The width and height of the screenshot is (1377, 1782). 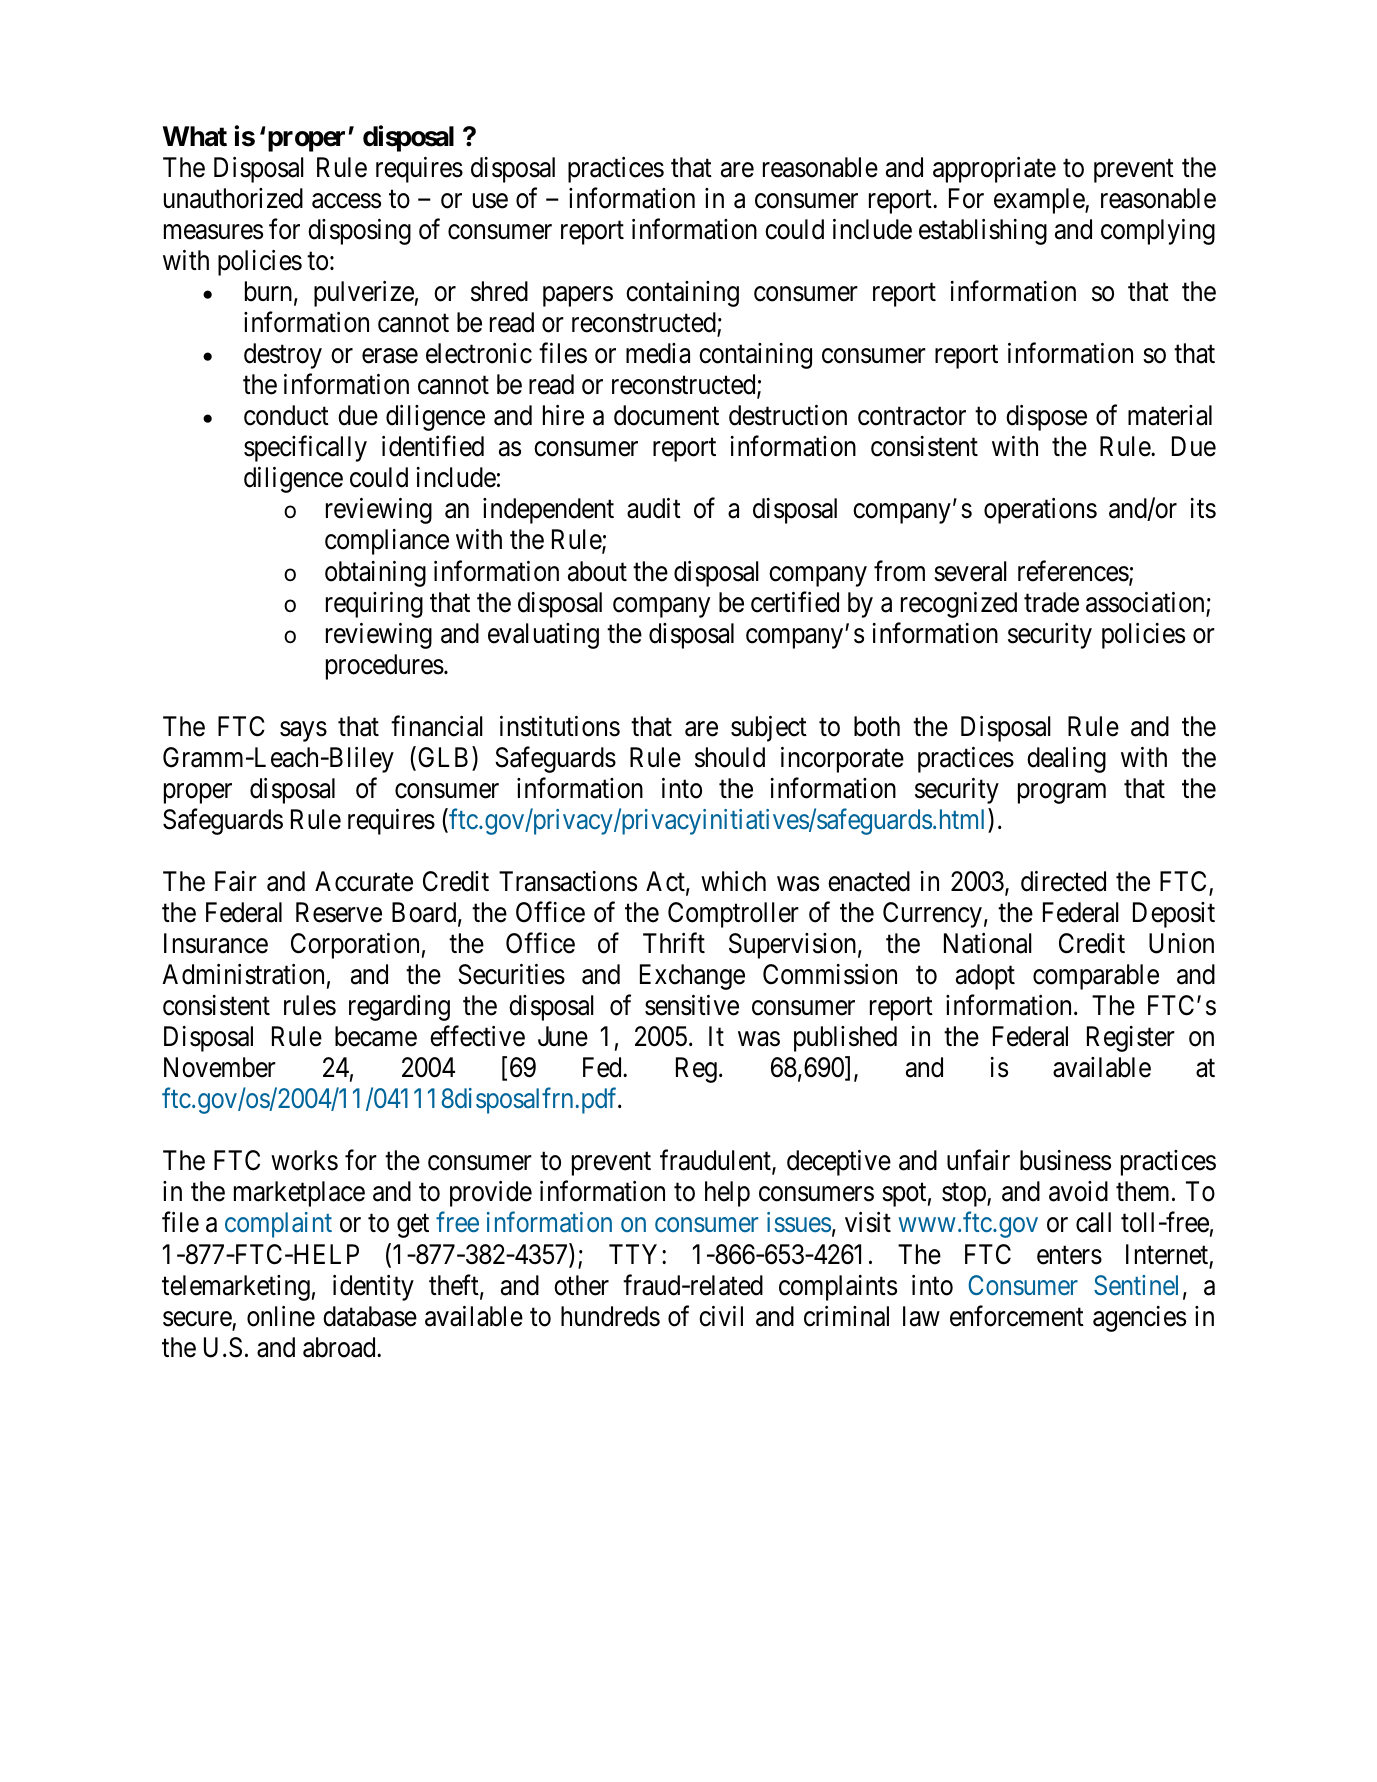 I want to click on says, so click(x=303, y=731).
